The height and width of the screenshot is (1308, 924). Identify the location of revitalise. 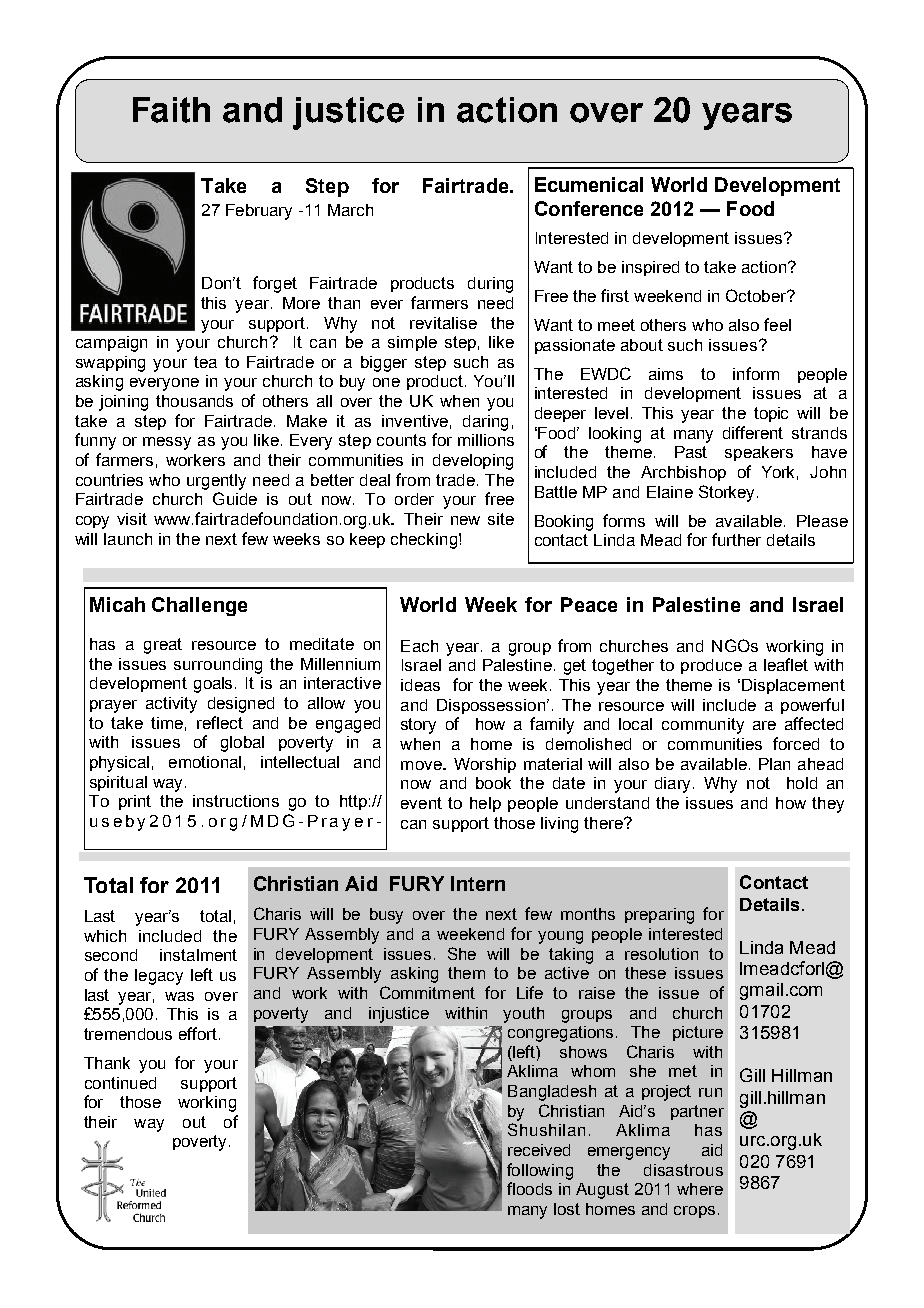
(443, 323).
